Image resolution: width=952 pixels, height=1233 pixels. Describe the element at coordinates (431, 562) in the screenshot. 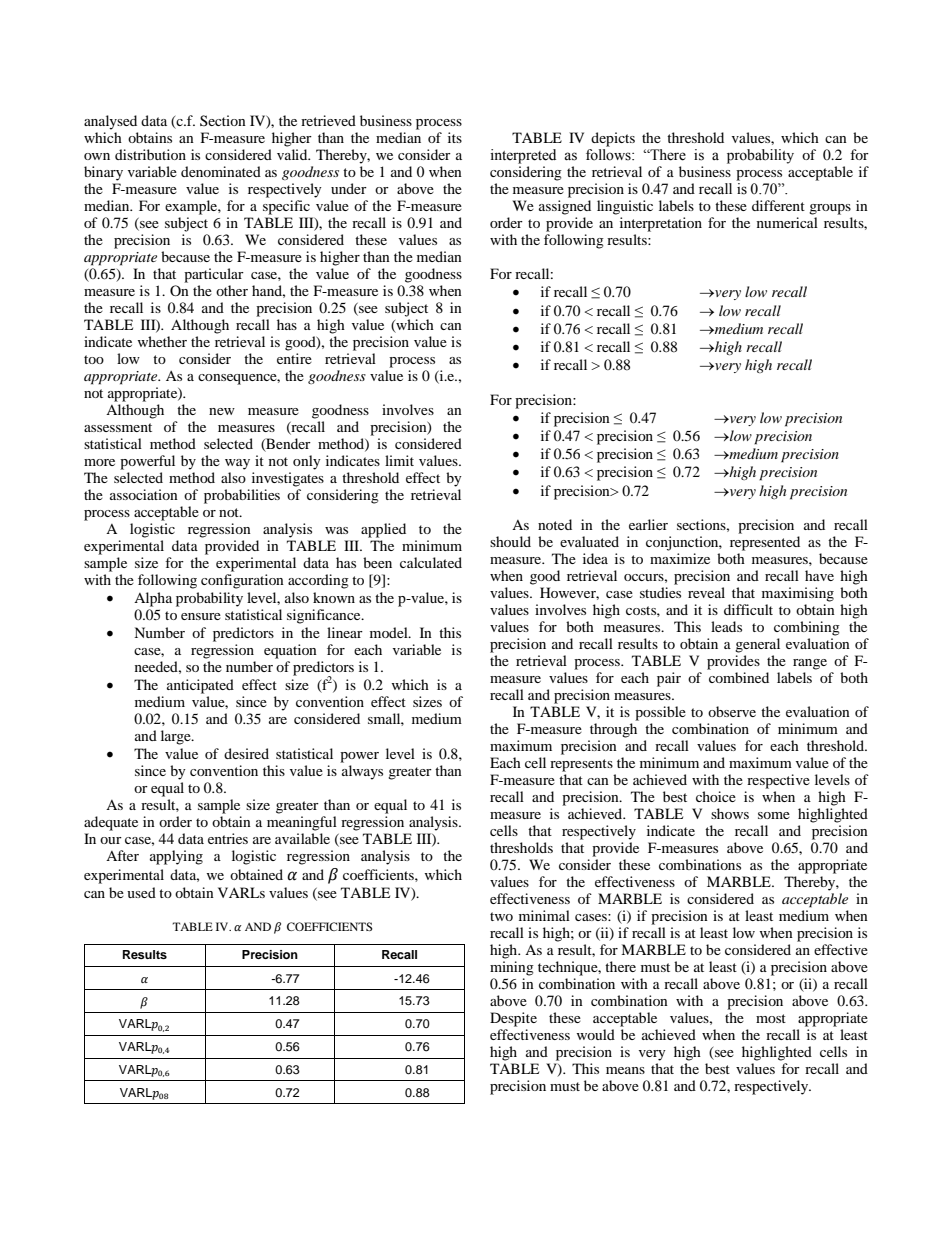

I see `calculated` at that location.
